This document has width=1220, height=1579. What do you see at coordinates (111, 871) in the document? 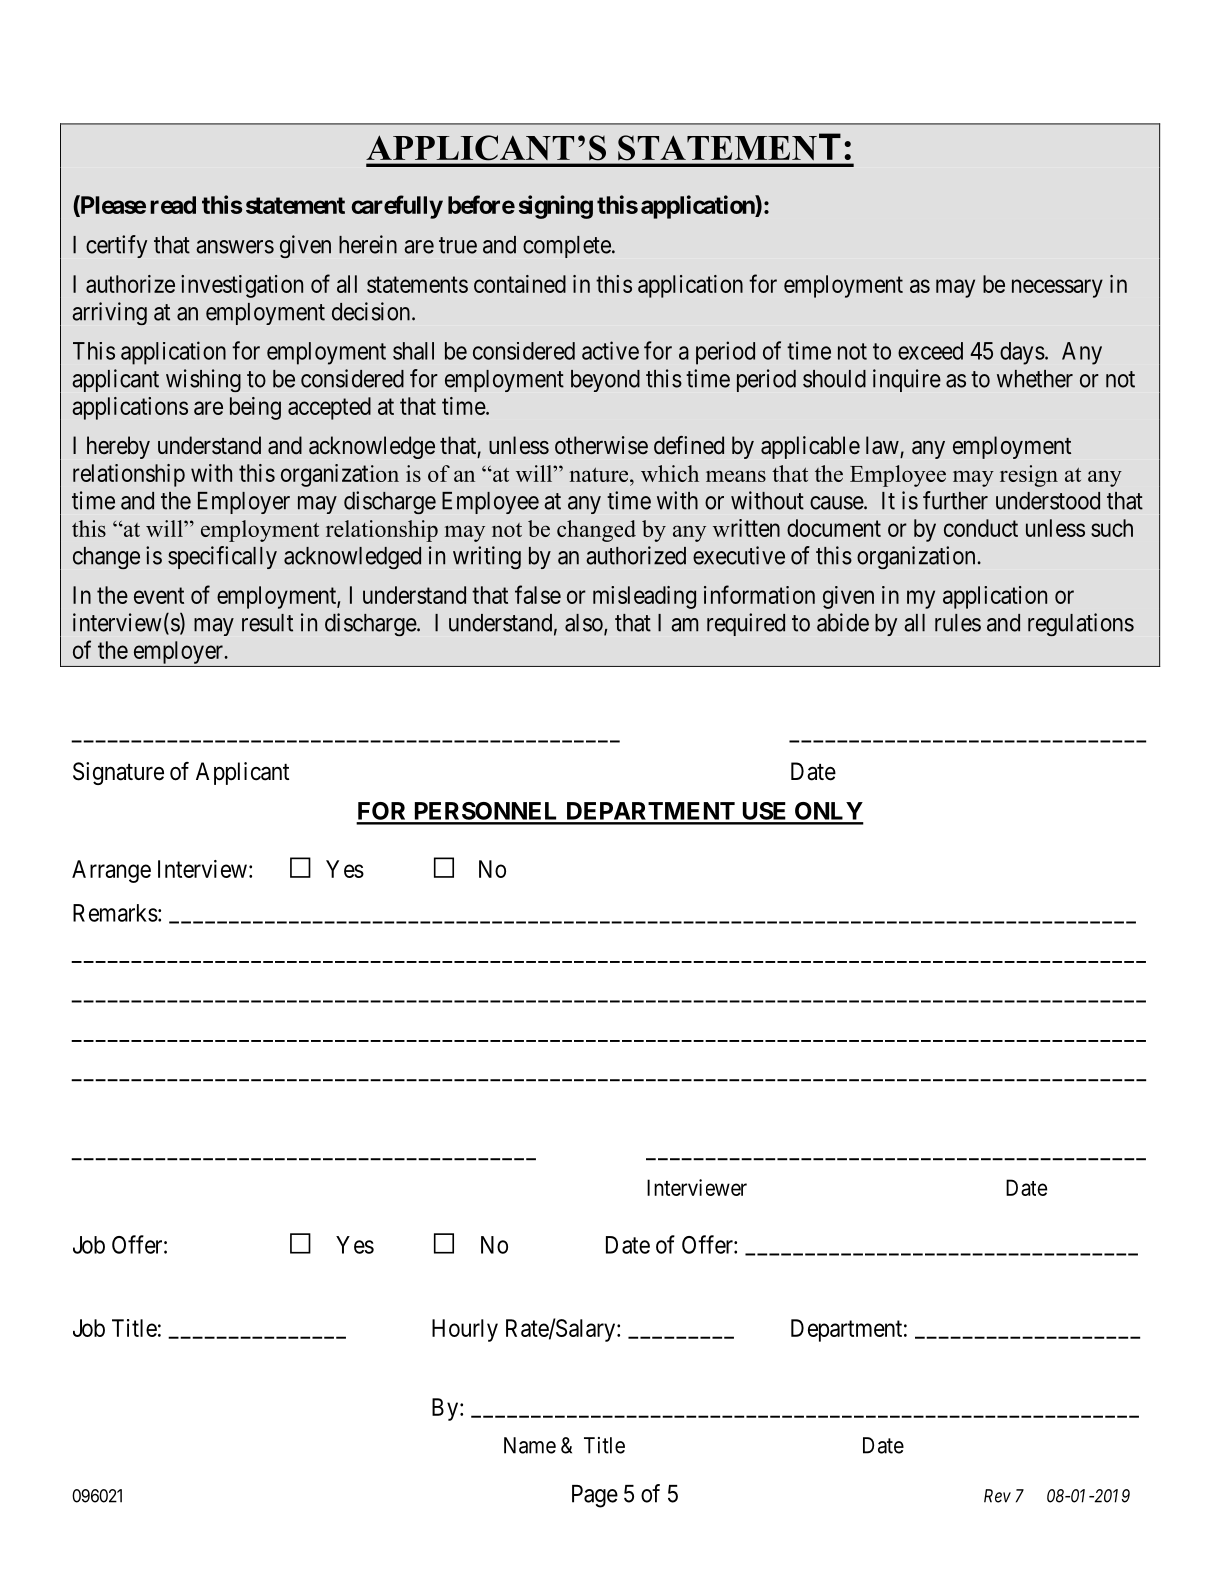
I see `Arrange` at bounding box center [111, 871].
